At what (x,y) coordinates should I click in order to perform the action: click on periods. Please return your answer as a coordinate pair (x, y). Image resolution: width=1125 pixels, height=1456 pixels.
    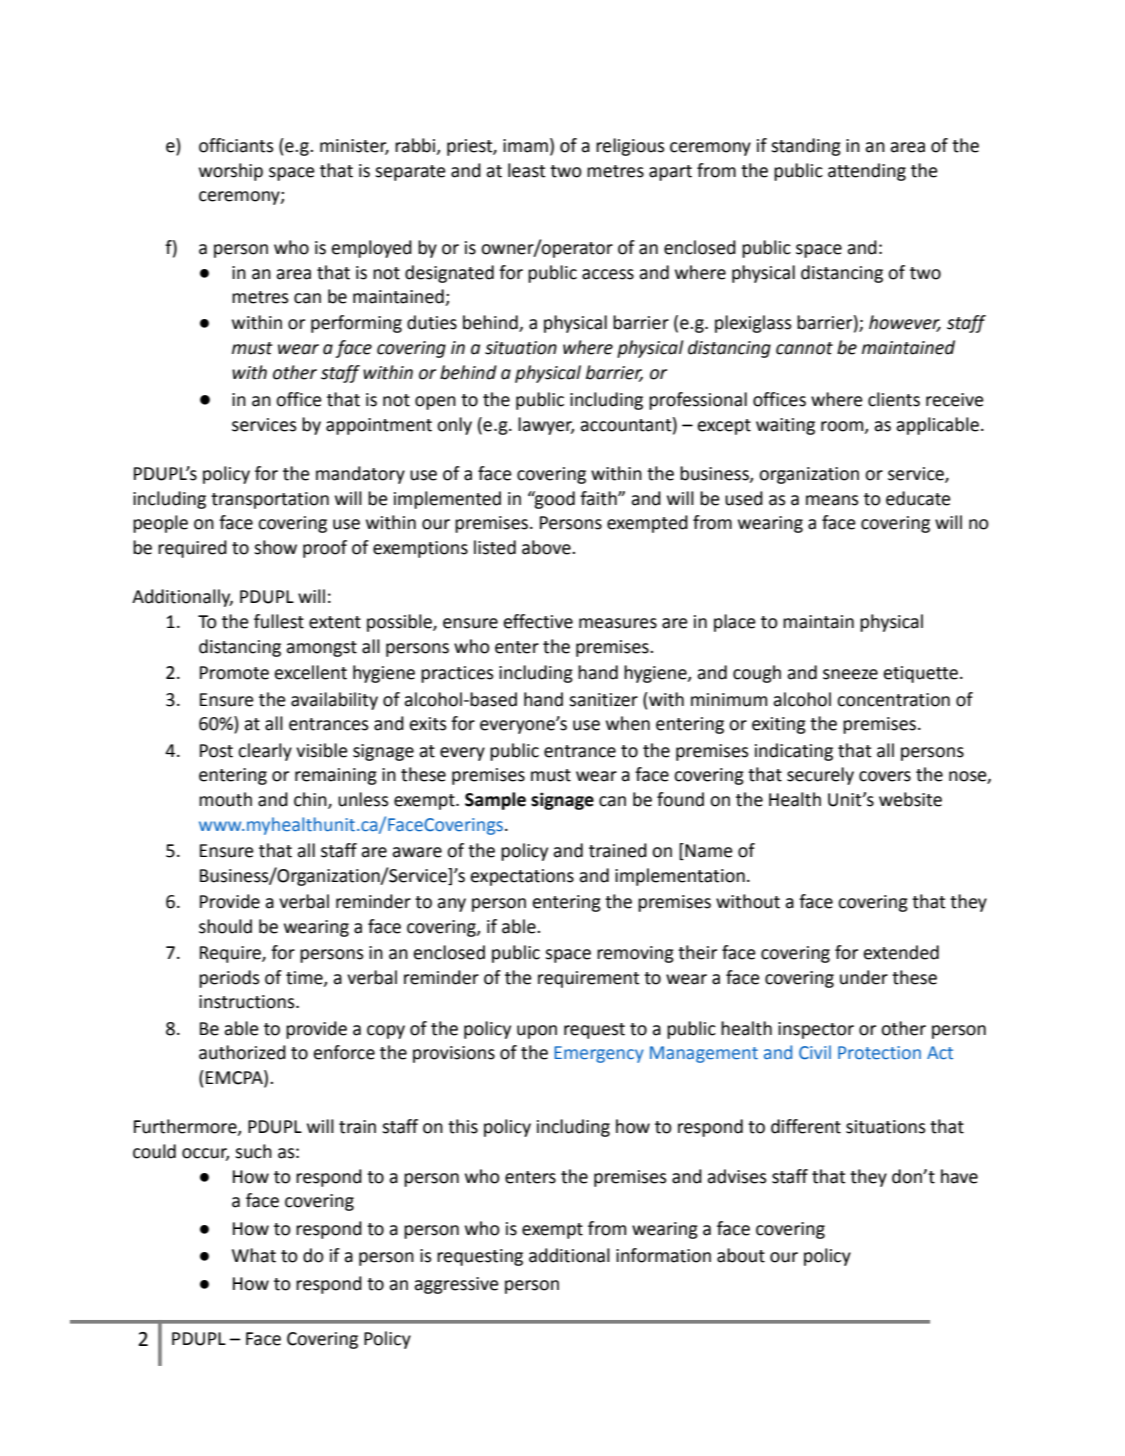
    Looking at the image, I should click on (229, 979).
